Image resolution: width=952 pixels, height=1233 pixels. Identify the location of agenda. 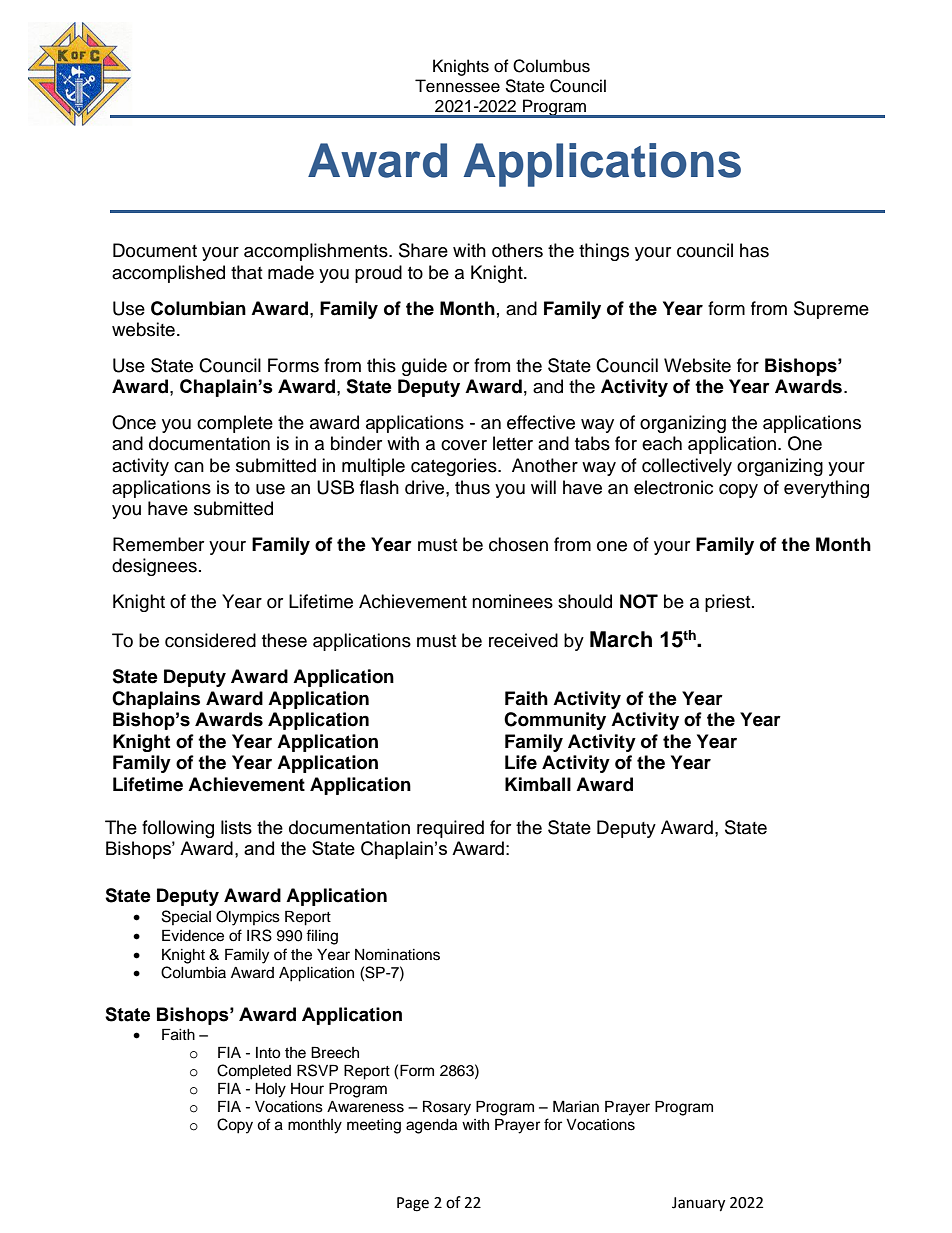
(431, 1126).
